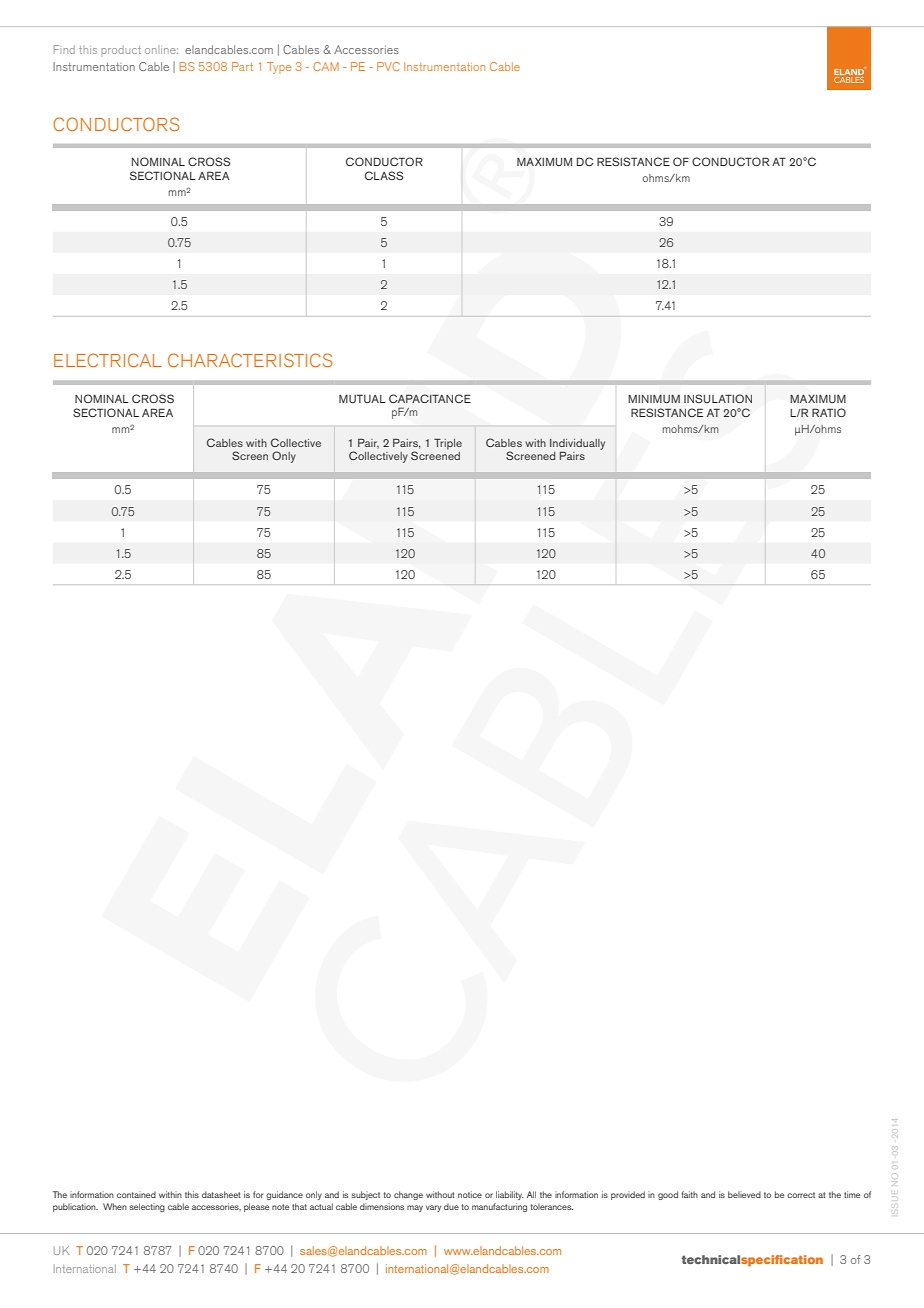 The height and width of the image is (1308, 924). What do you see at coordinates (744, 1194) in the image?
I see `believed` at bounding box center [744, 1194].
